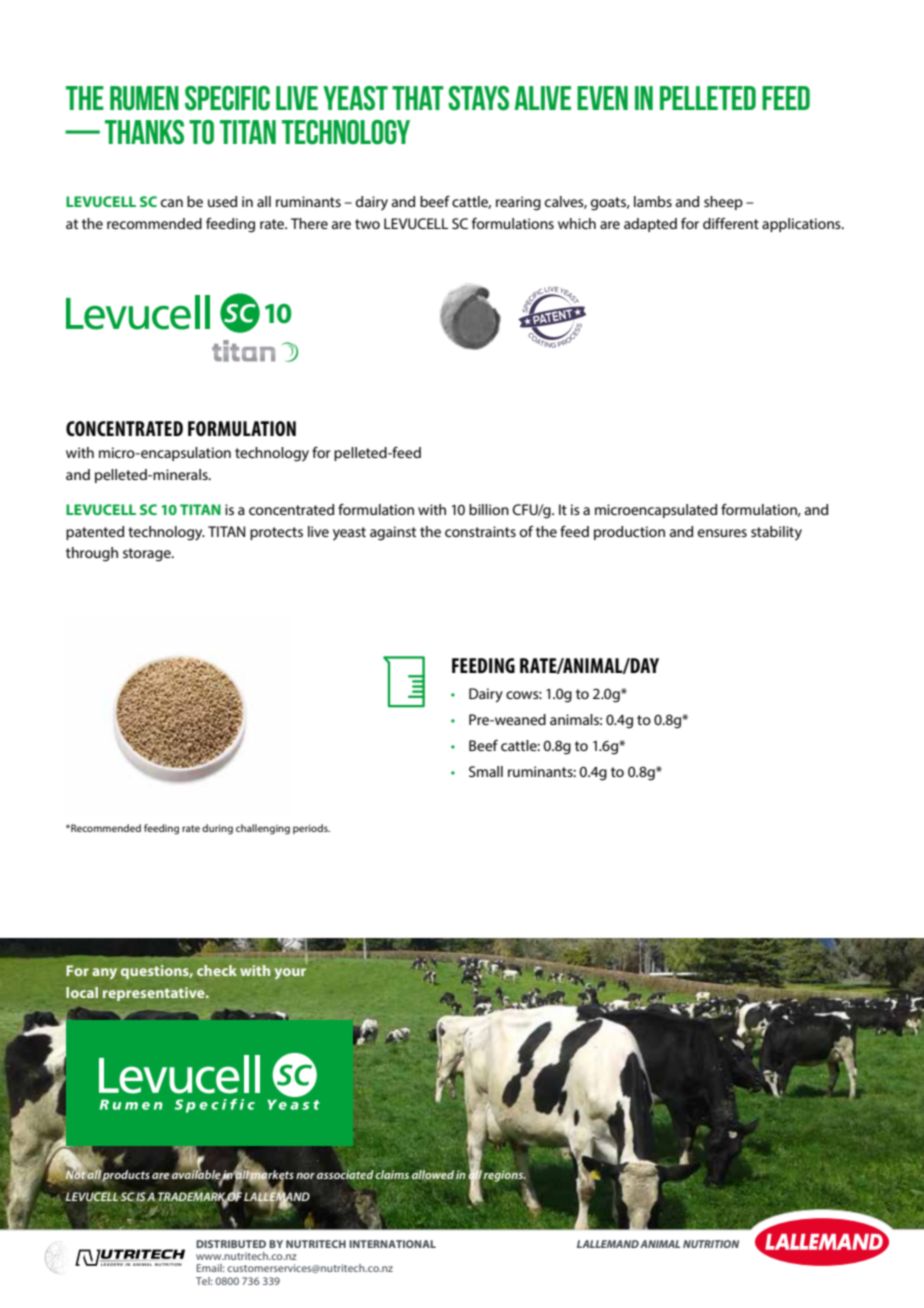 This page has width=924, height=1308. What do you see at coordinates (148, 555) in the page?
I see `storage` at bounding box center [148, 555].
